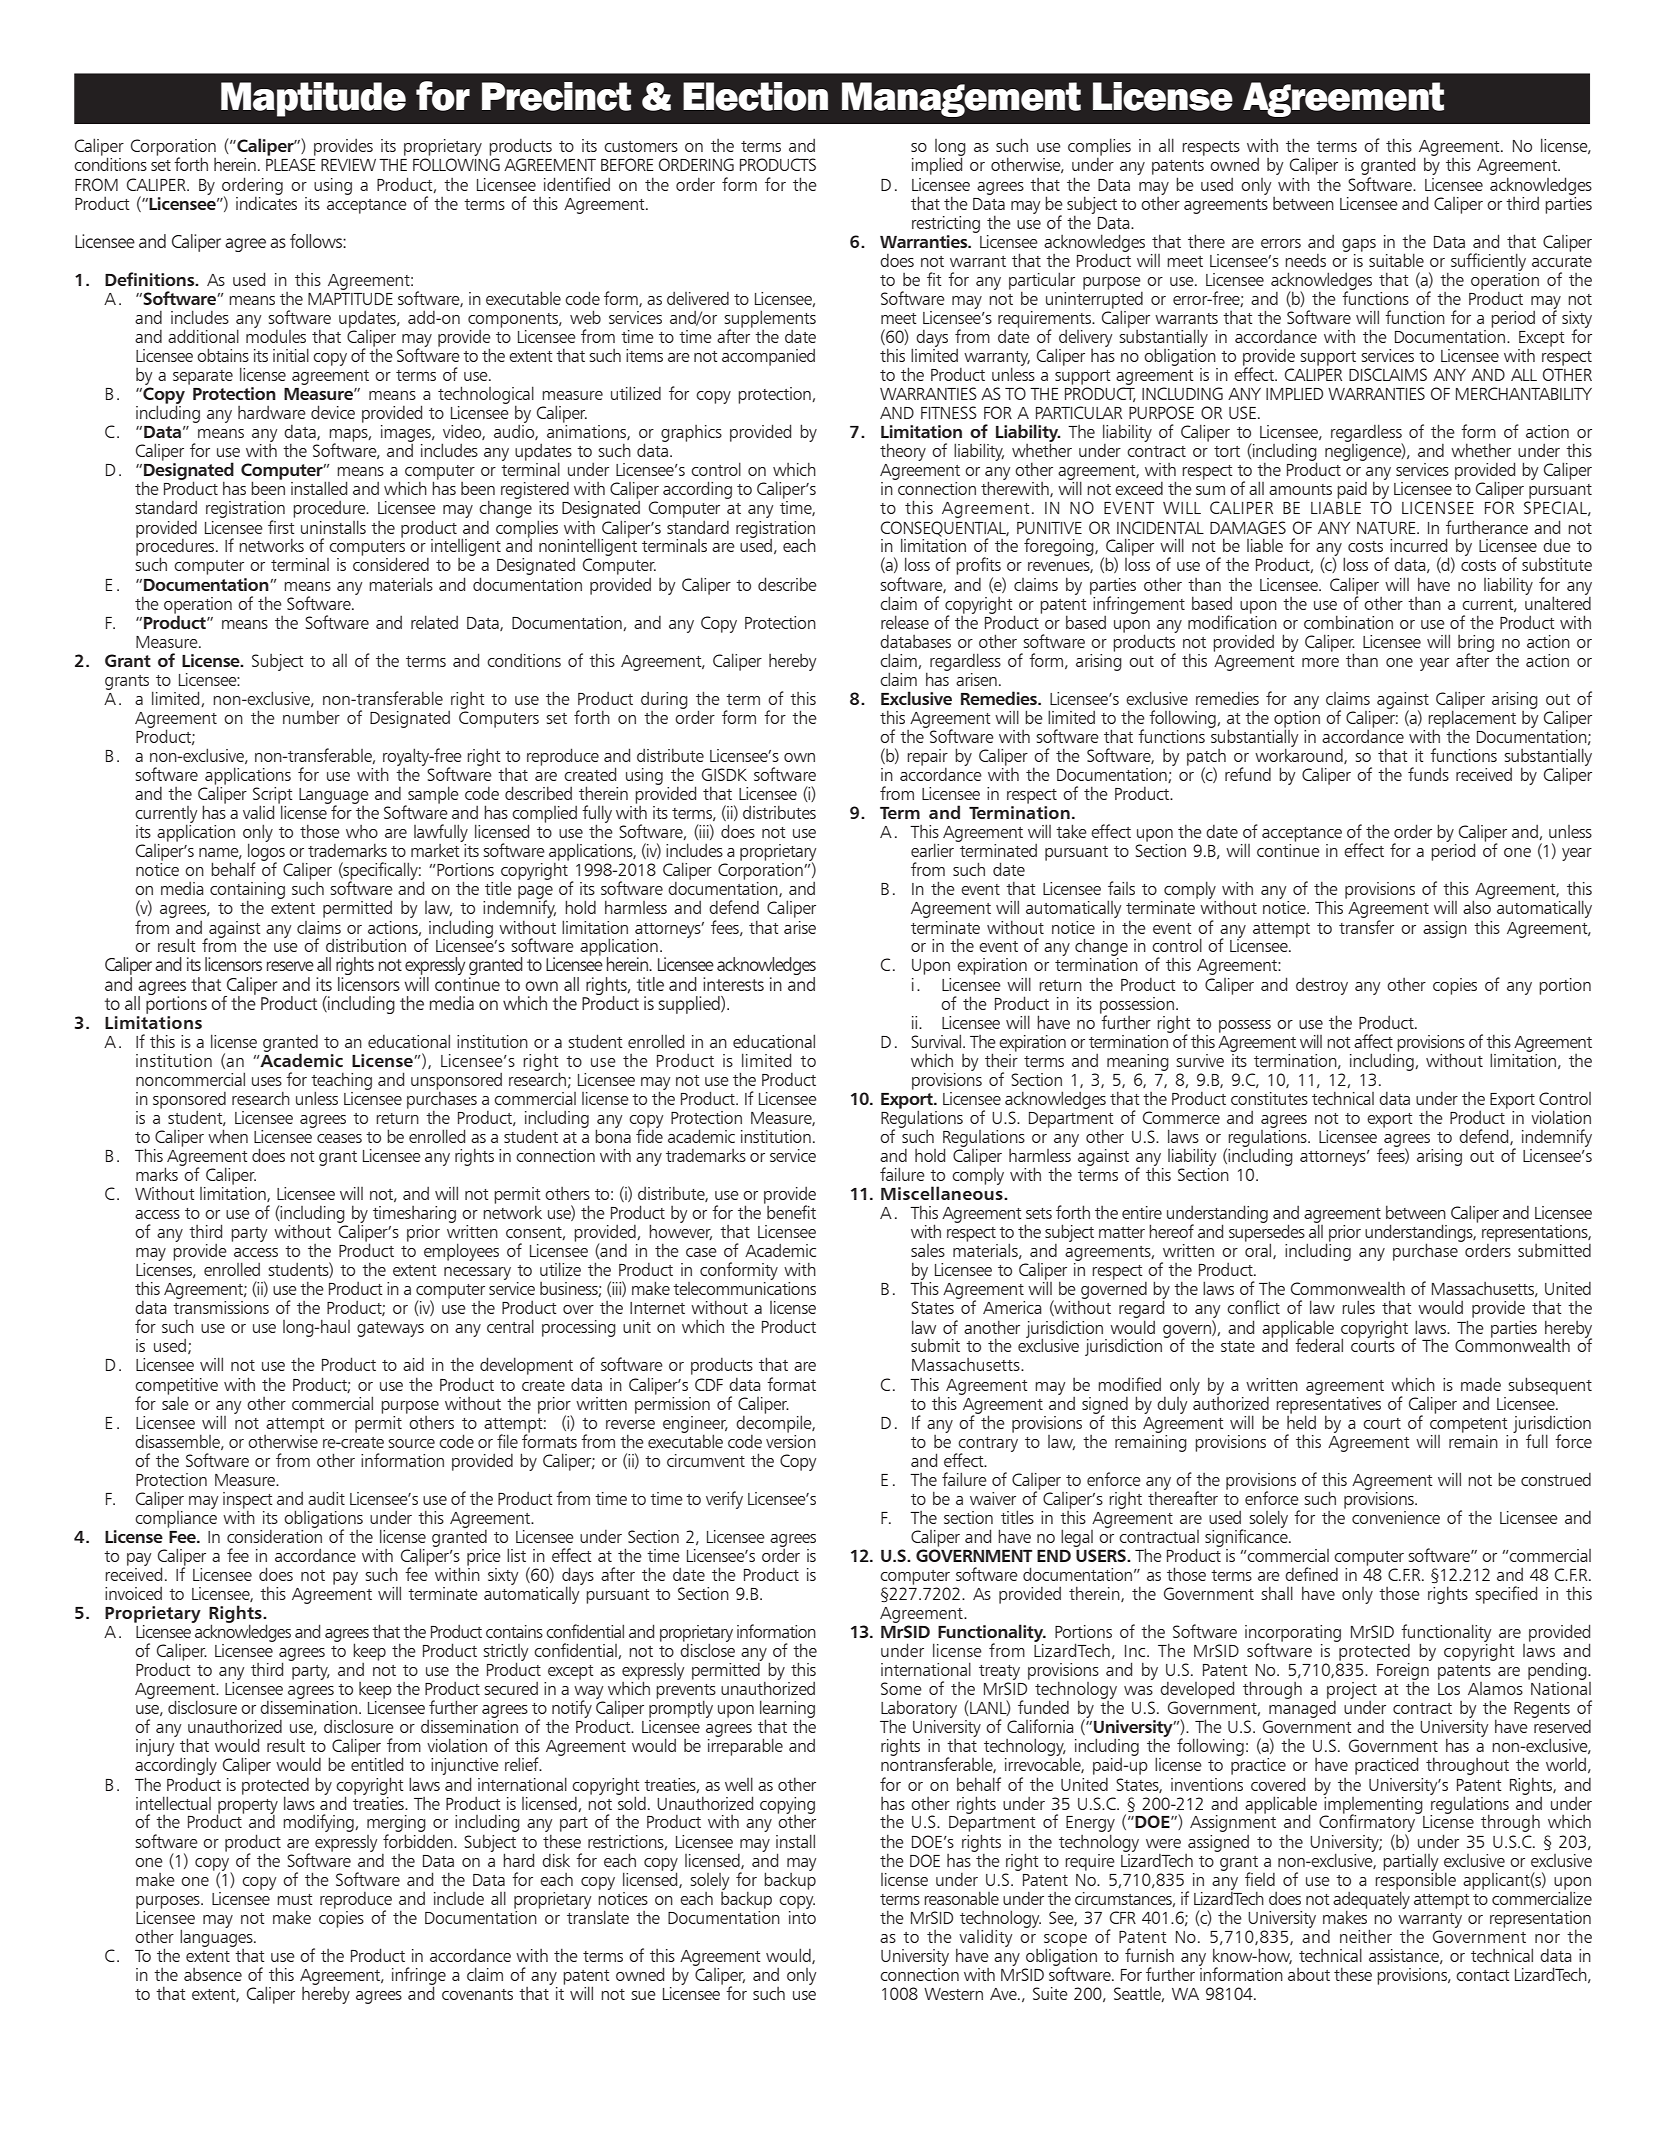 Image resolution: width=1665 pixels, height=2155 pixels. I want to click on audit, so click(326, 1498).
